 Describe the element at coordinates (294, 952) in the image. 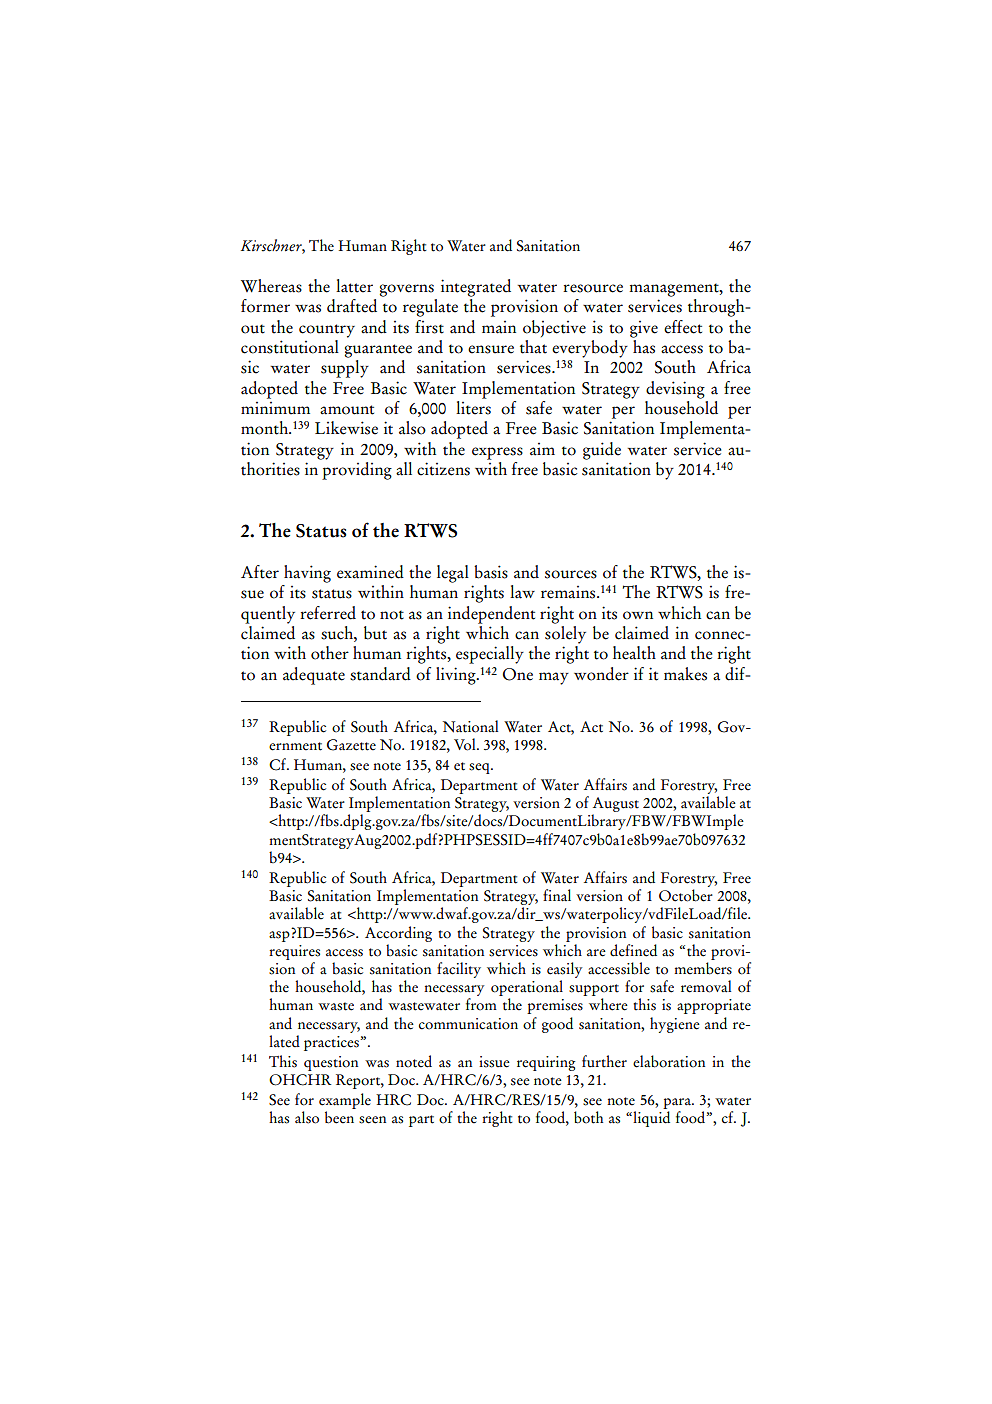

I see `requires` at that location.
